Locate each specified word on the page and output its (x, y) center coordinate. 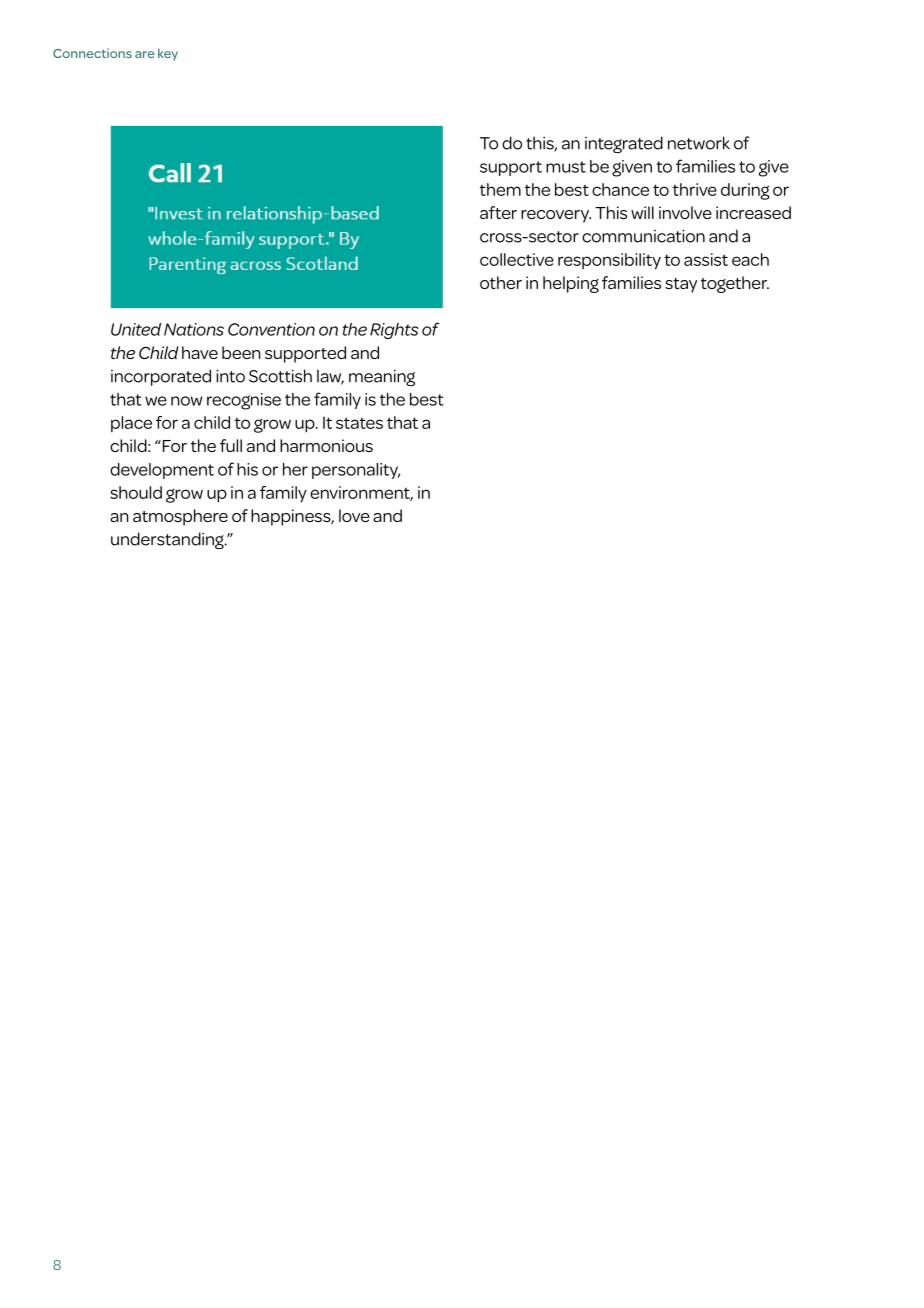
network (699, 143)
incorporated (161, 377)
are (144, 54)
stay (681, 285)
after (498, 212)
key (168, 54)
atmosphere (180, 517)
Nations (194, 329)
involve (685, 212)
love (354, 515)
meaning (382, 378)
